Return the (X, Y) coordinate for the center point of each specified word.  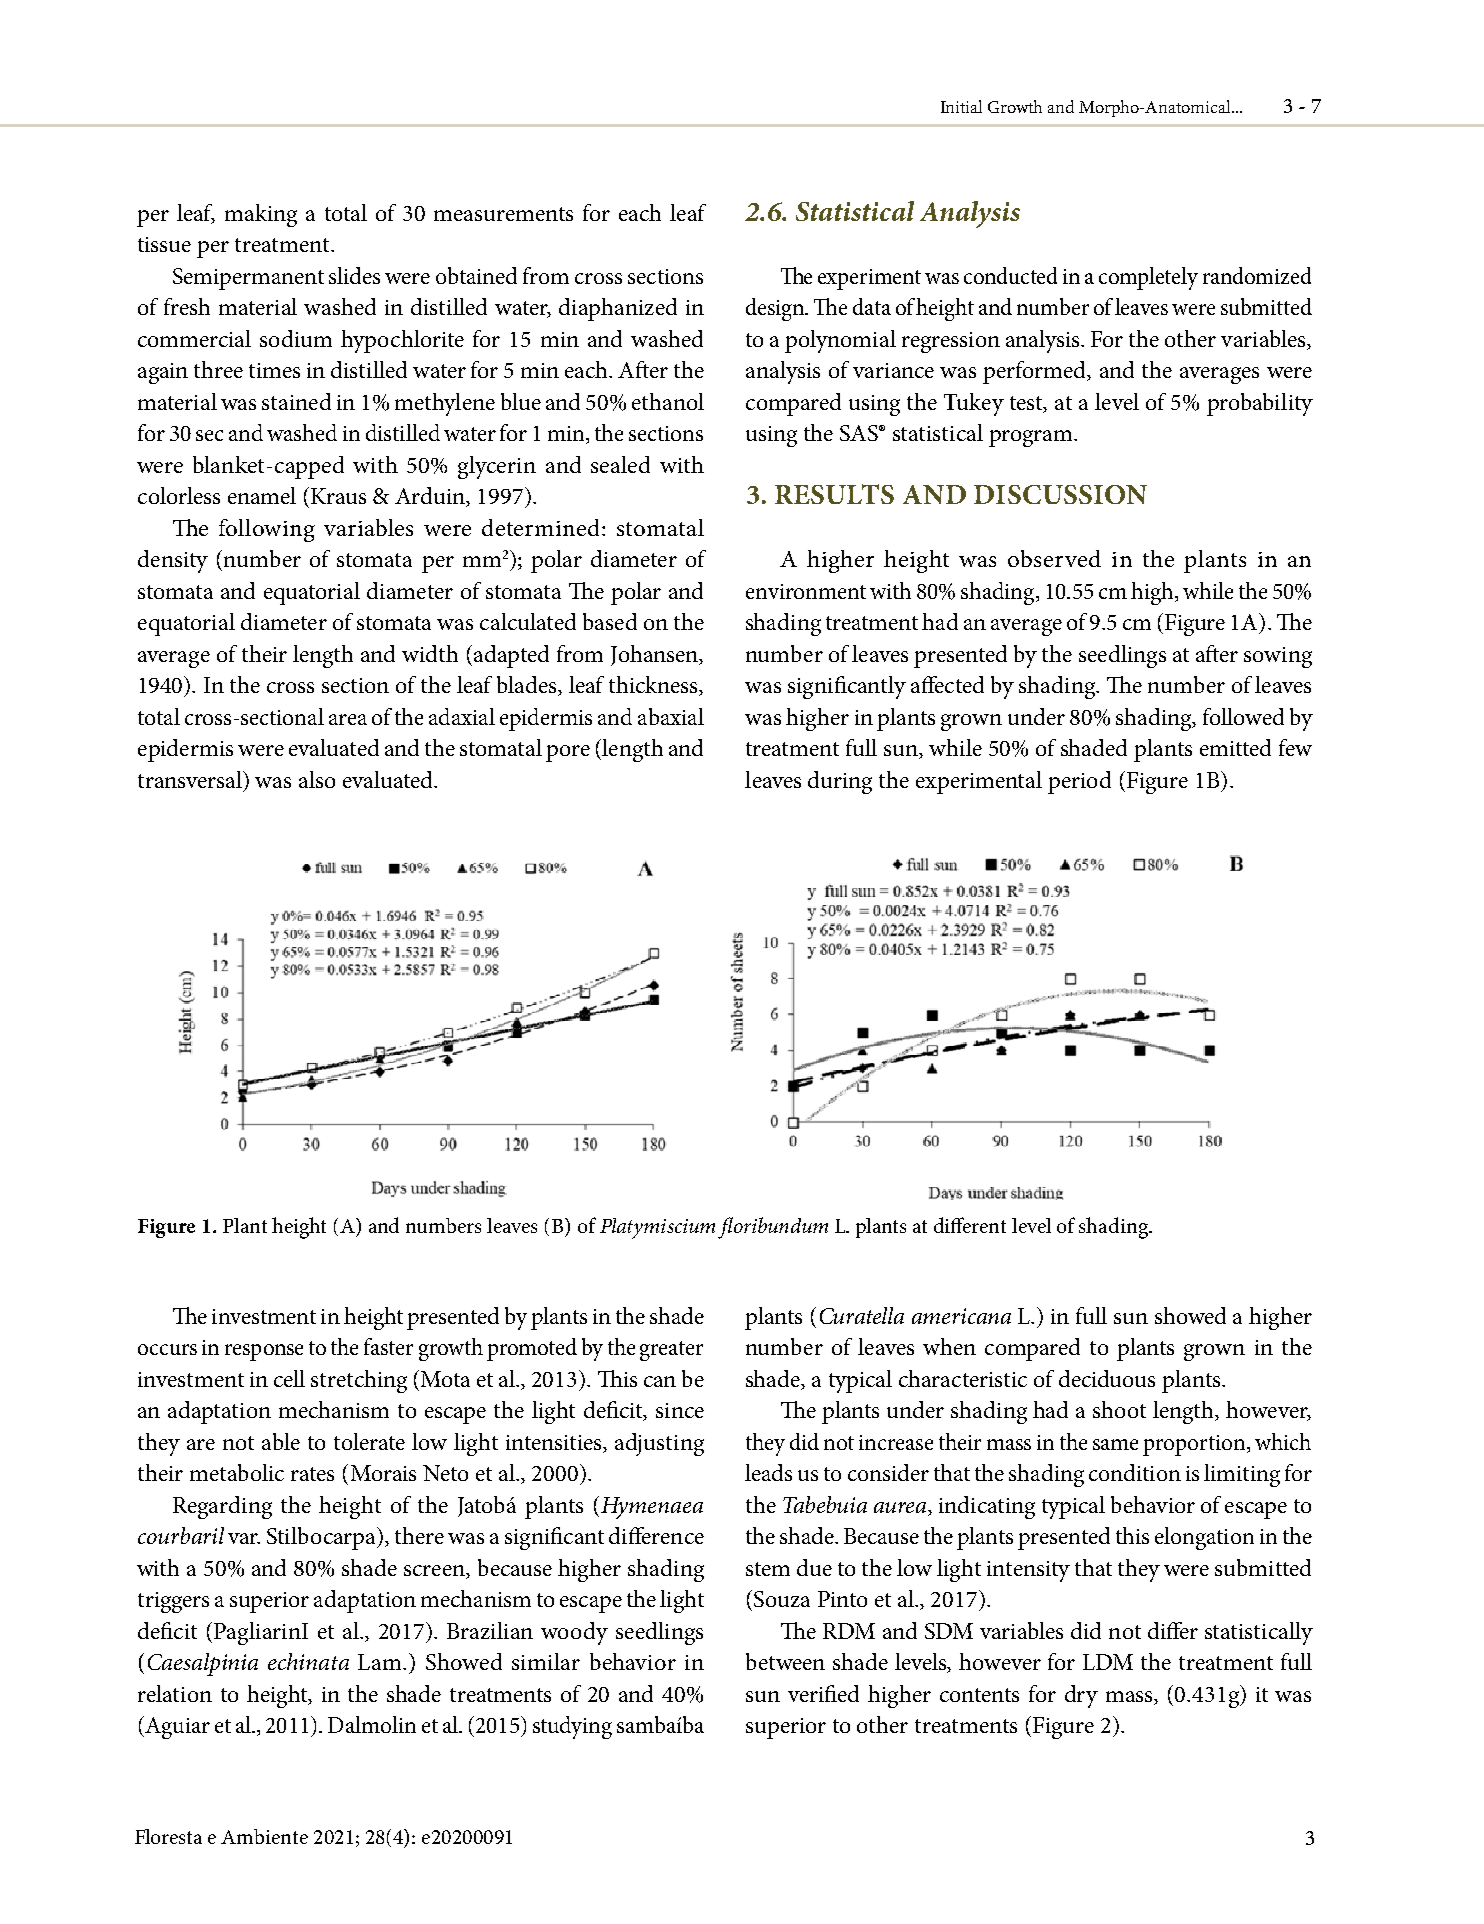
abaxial (671, 716)
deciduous (1107, 1378)
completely (1148, 278)
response (264, 1352)
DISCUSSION (1060, 494)
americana (961, 1316)
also (317, 779)
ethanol (668, 401)
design (776, 309)
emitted (1235, 747)
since (680, 1410)
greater (671, 1351)
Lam (381, 1662)
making (261, 215)
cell (289, 1378)
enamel (262, 495)
